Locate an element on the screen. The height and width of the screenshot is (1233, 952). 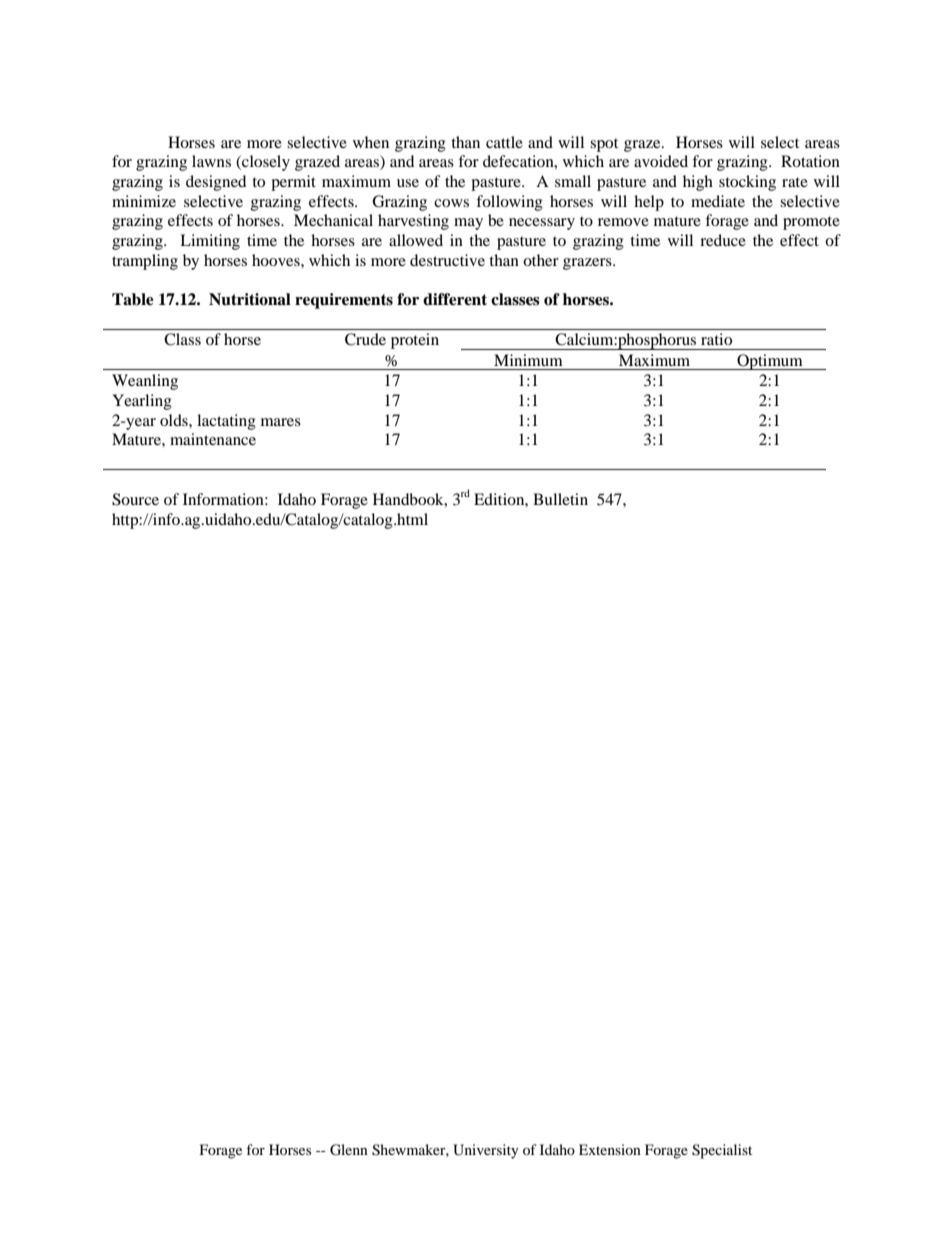
Specialist is located at coordinates (722, 1151).
